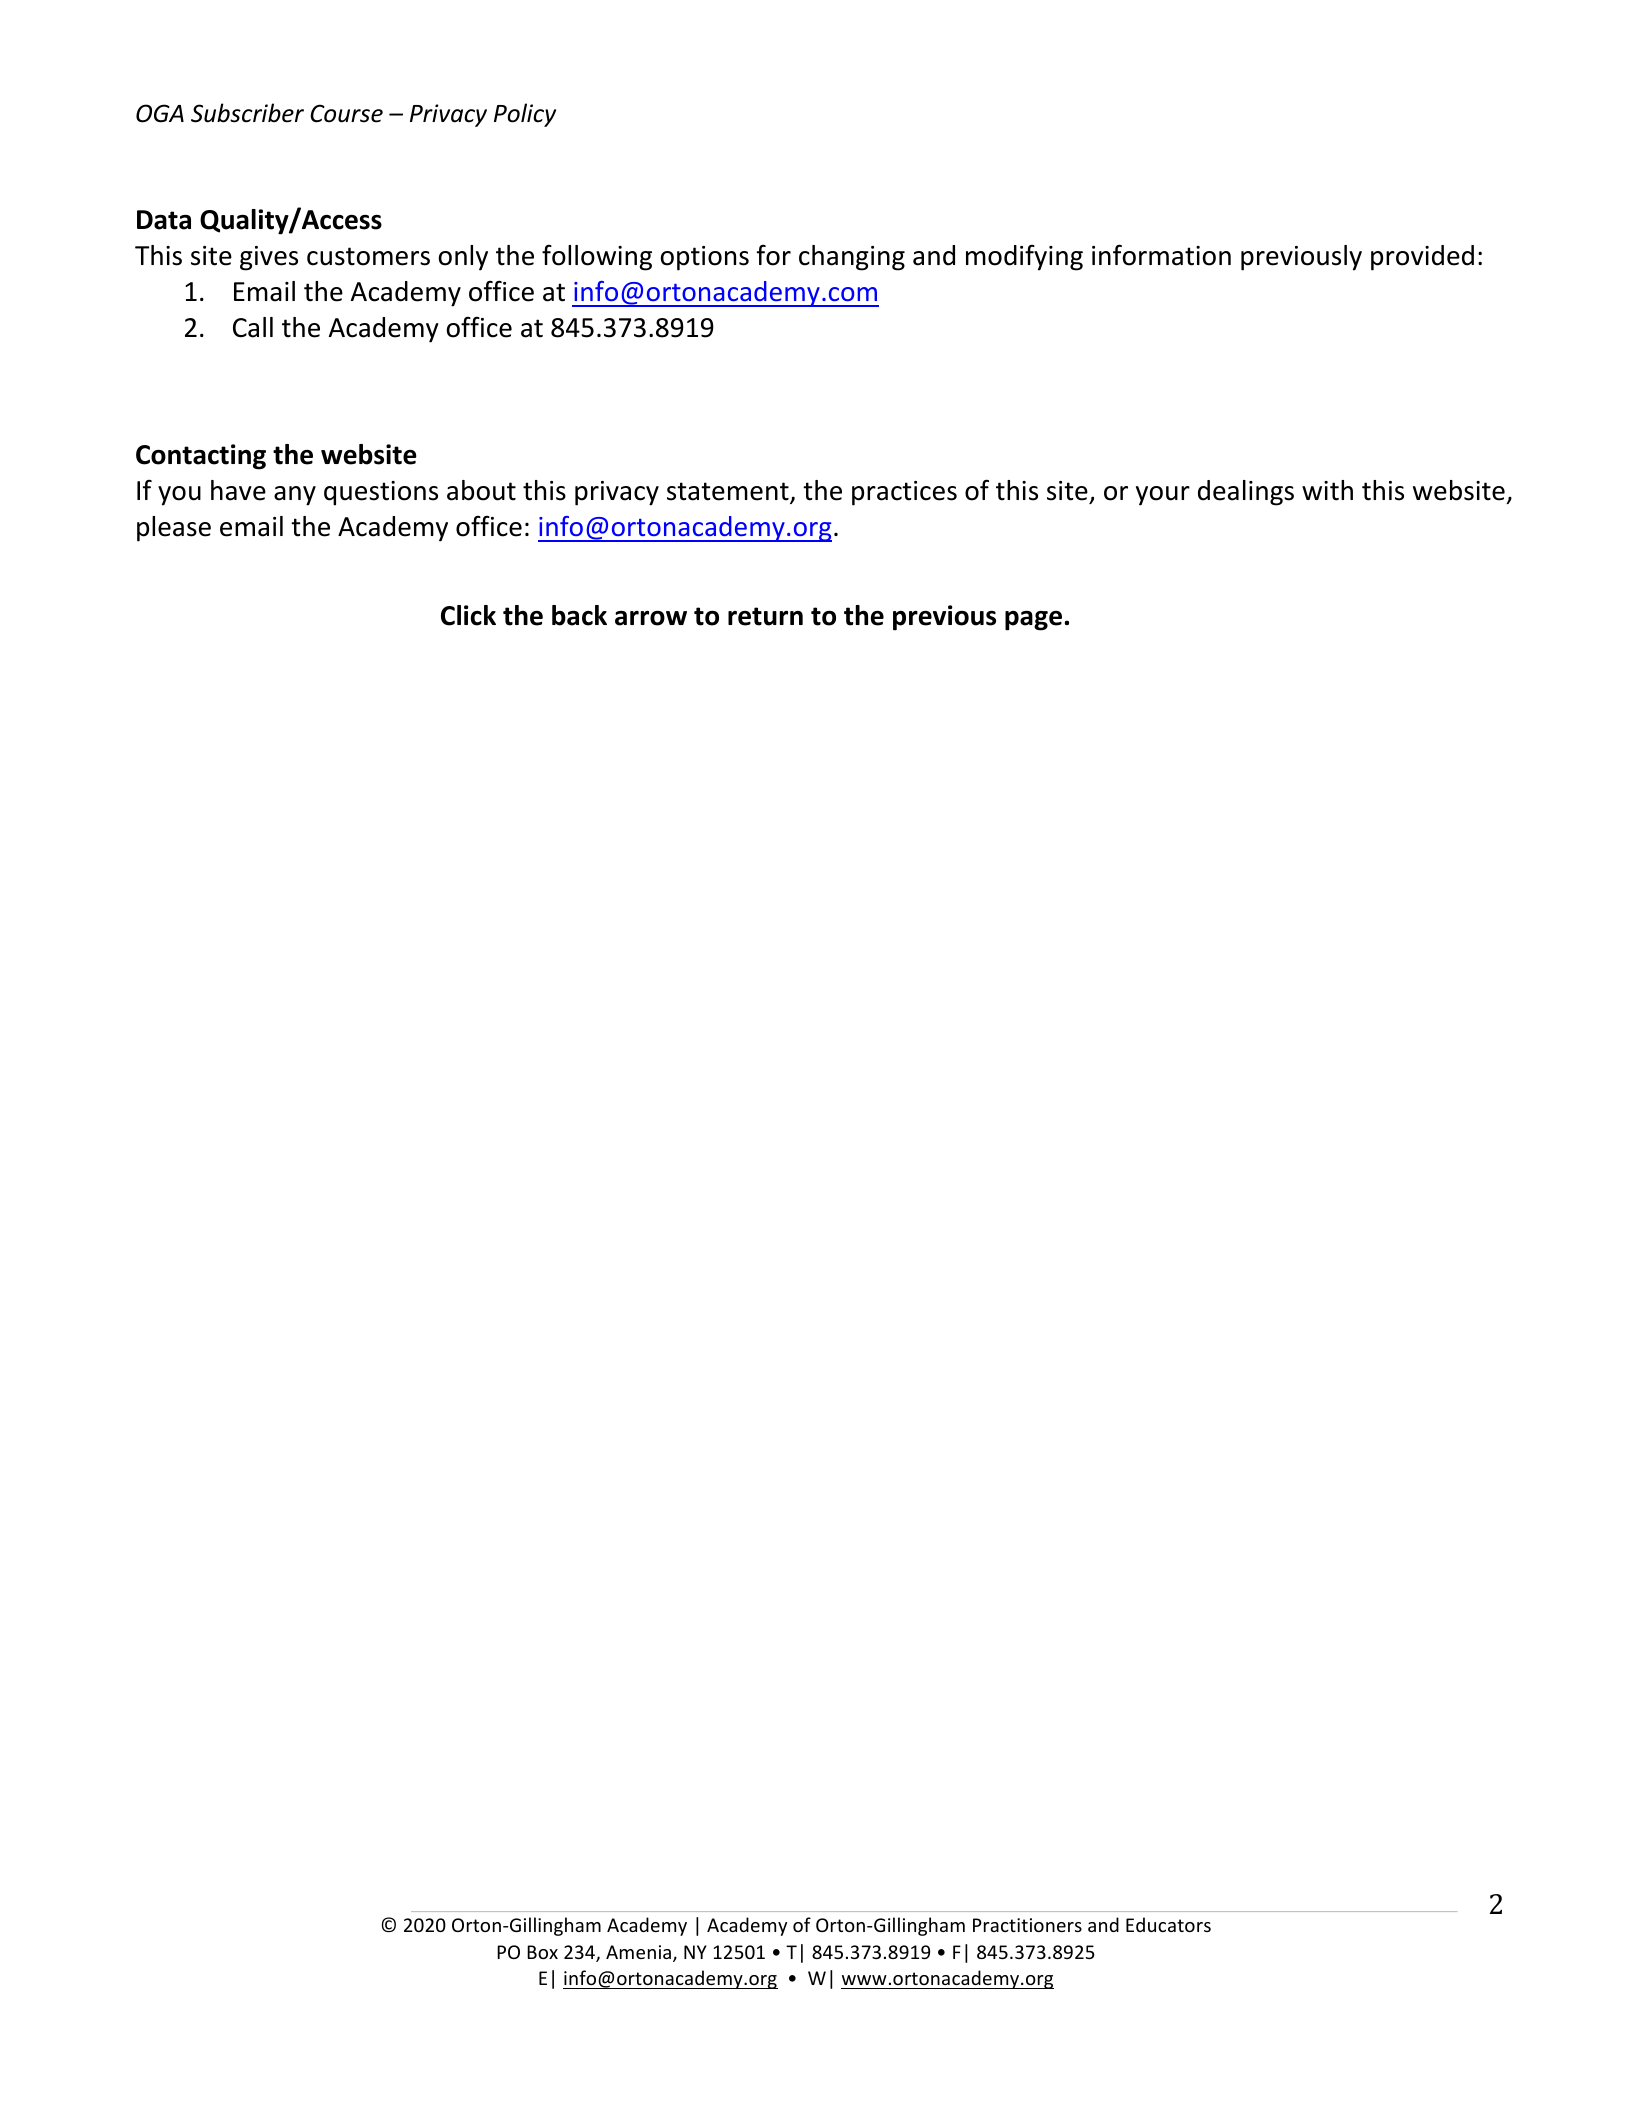  What do you see at coordinates (1422, 258) in the screenshot?
I see `provided` at bounding box center [1422, 258].
